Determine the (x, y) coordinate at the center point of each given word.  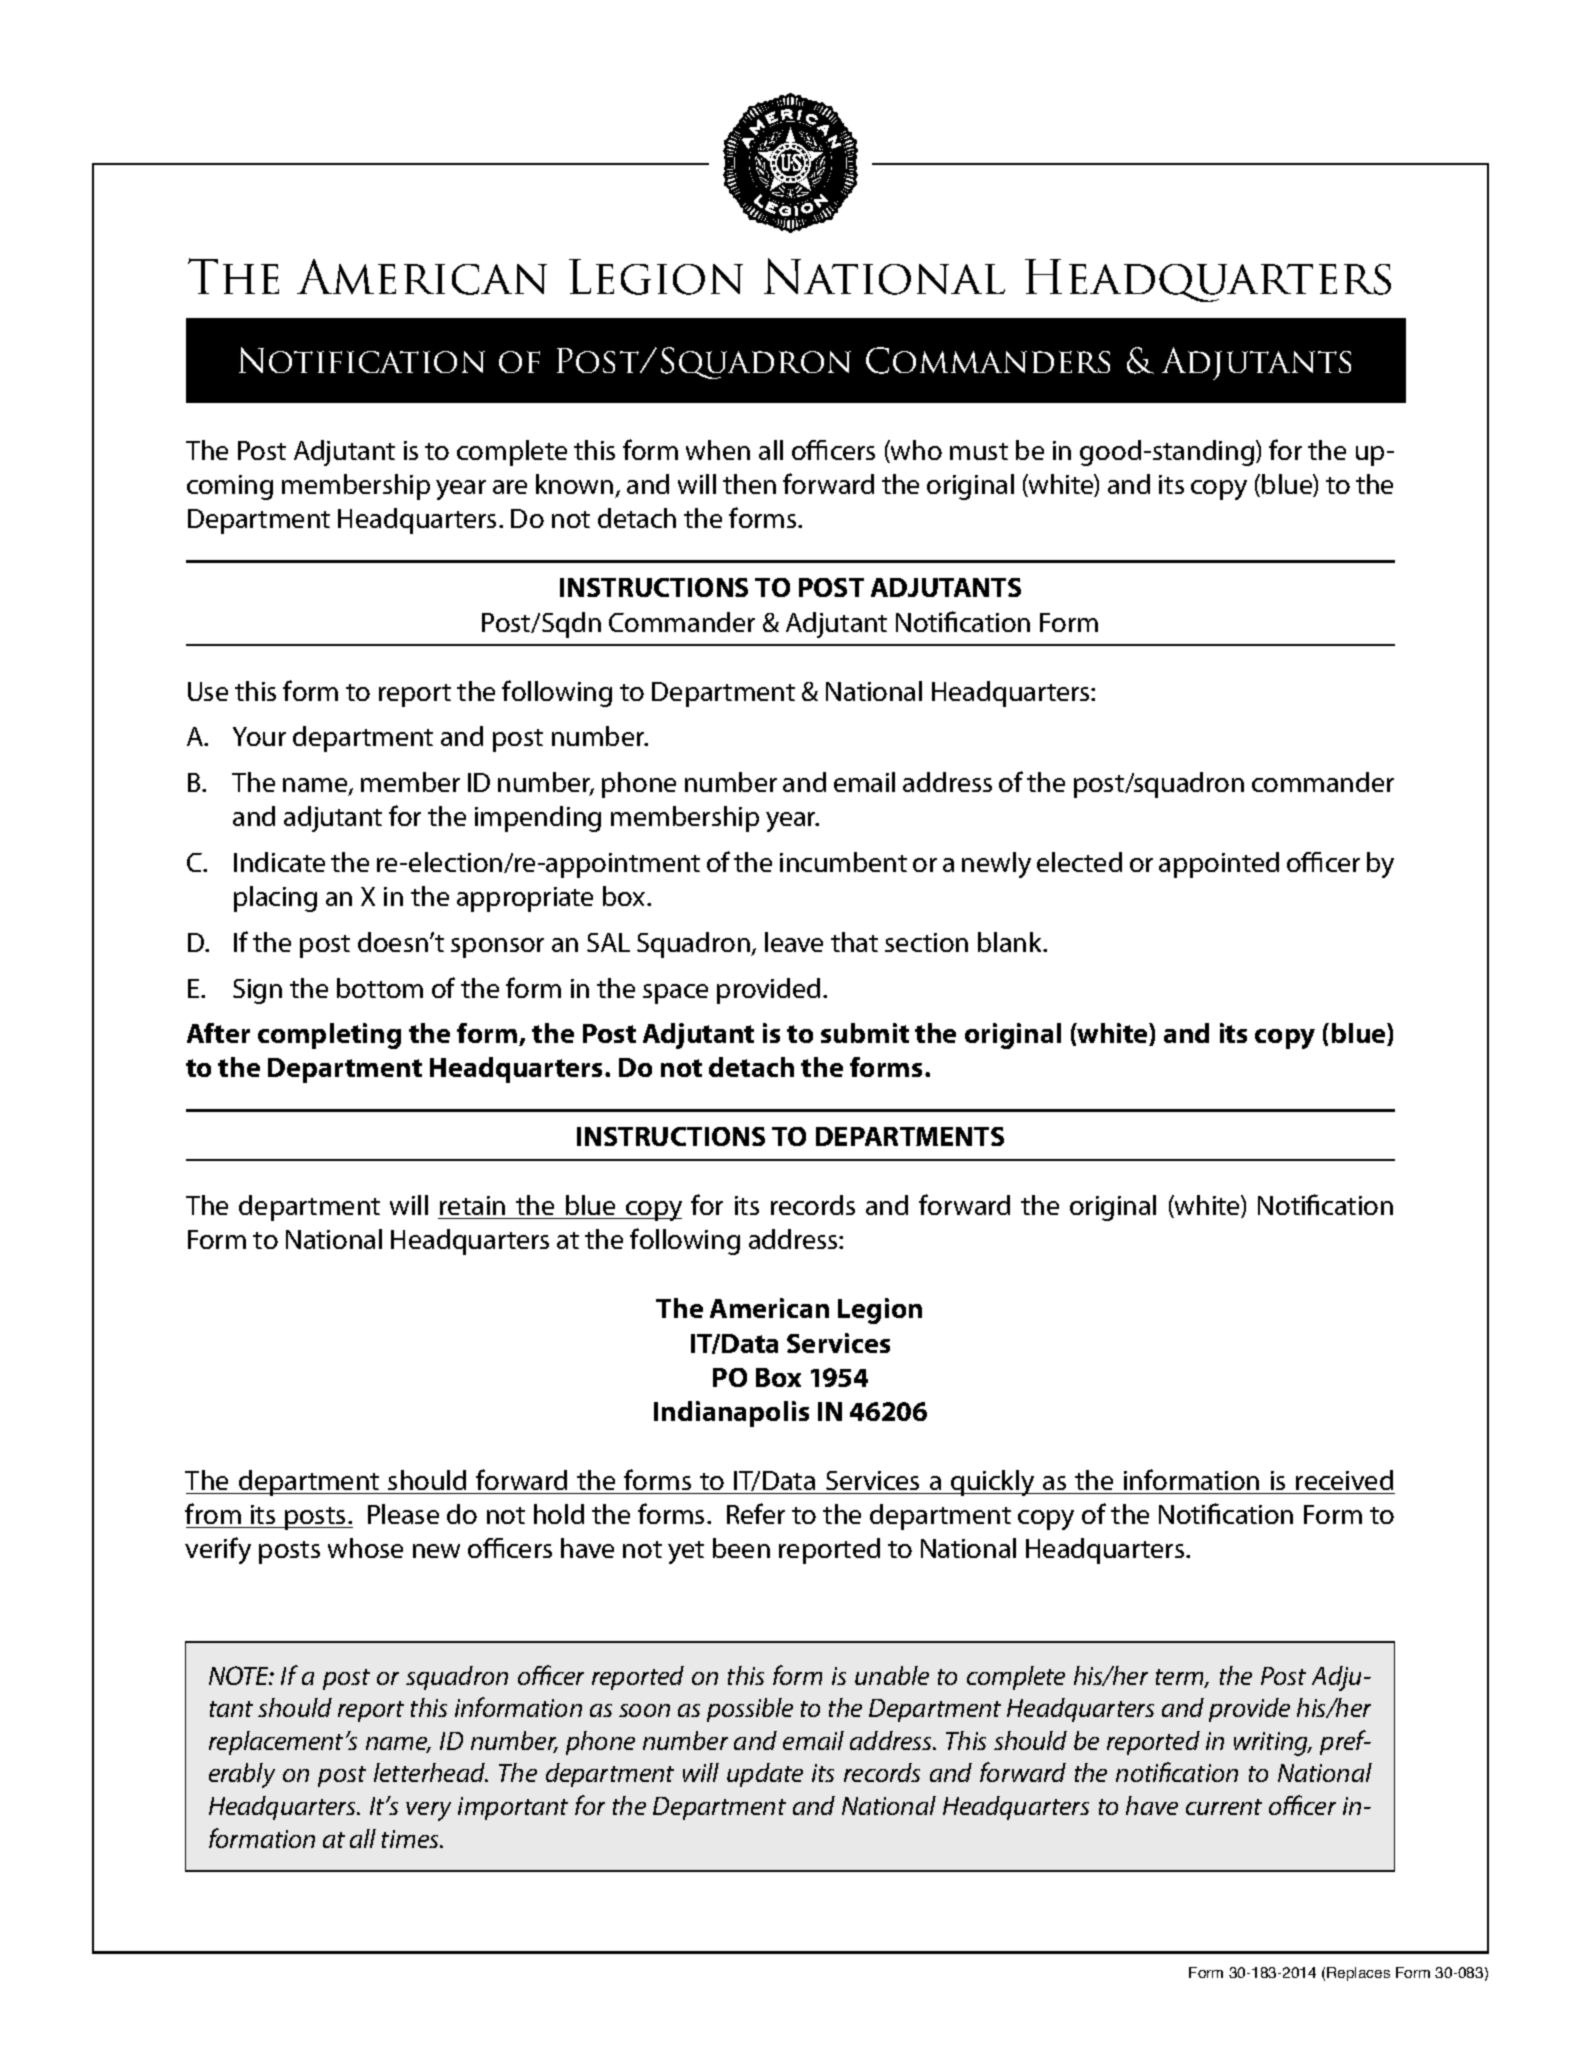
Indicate (279, 862)
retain (473, 1207)
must (979, 451)
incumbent (843, 862)
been (741, 1548)
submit (865, 1033)
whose (365, 1548)
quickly (993, 1483)
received (1344, 1480)
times (411, 1839)
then (749, 484)
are (510, 487)
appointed (1219, 865)
